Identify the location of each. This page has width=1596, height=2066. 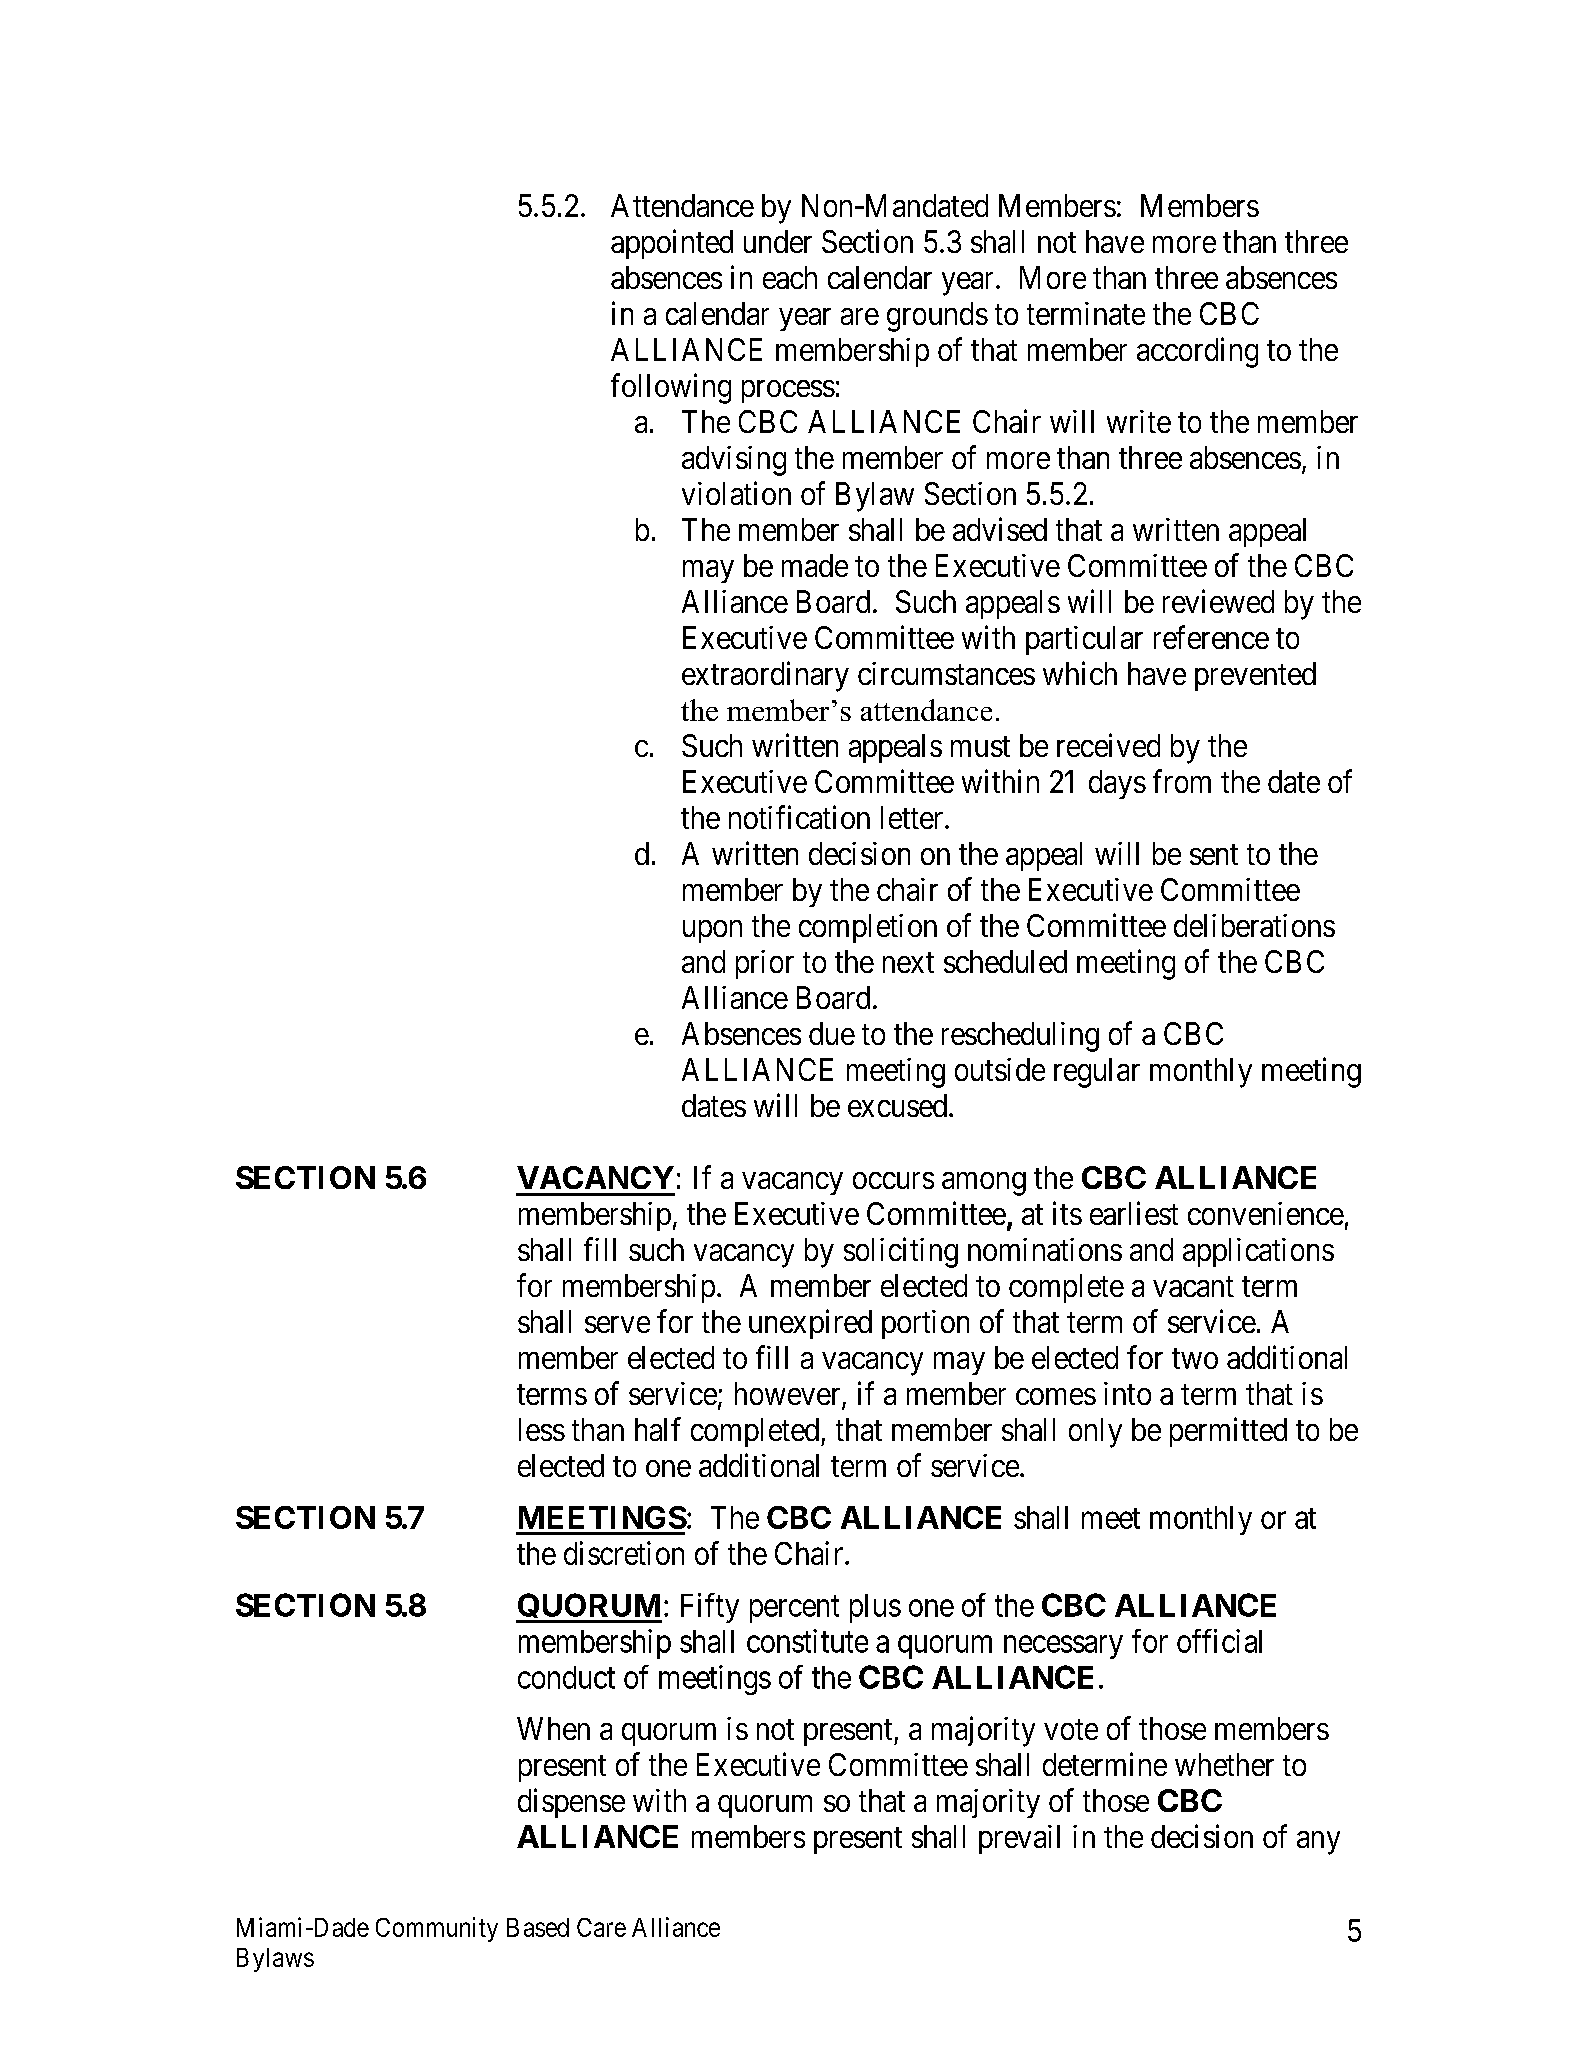
(790, 277).
